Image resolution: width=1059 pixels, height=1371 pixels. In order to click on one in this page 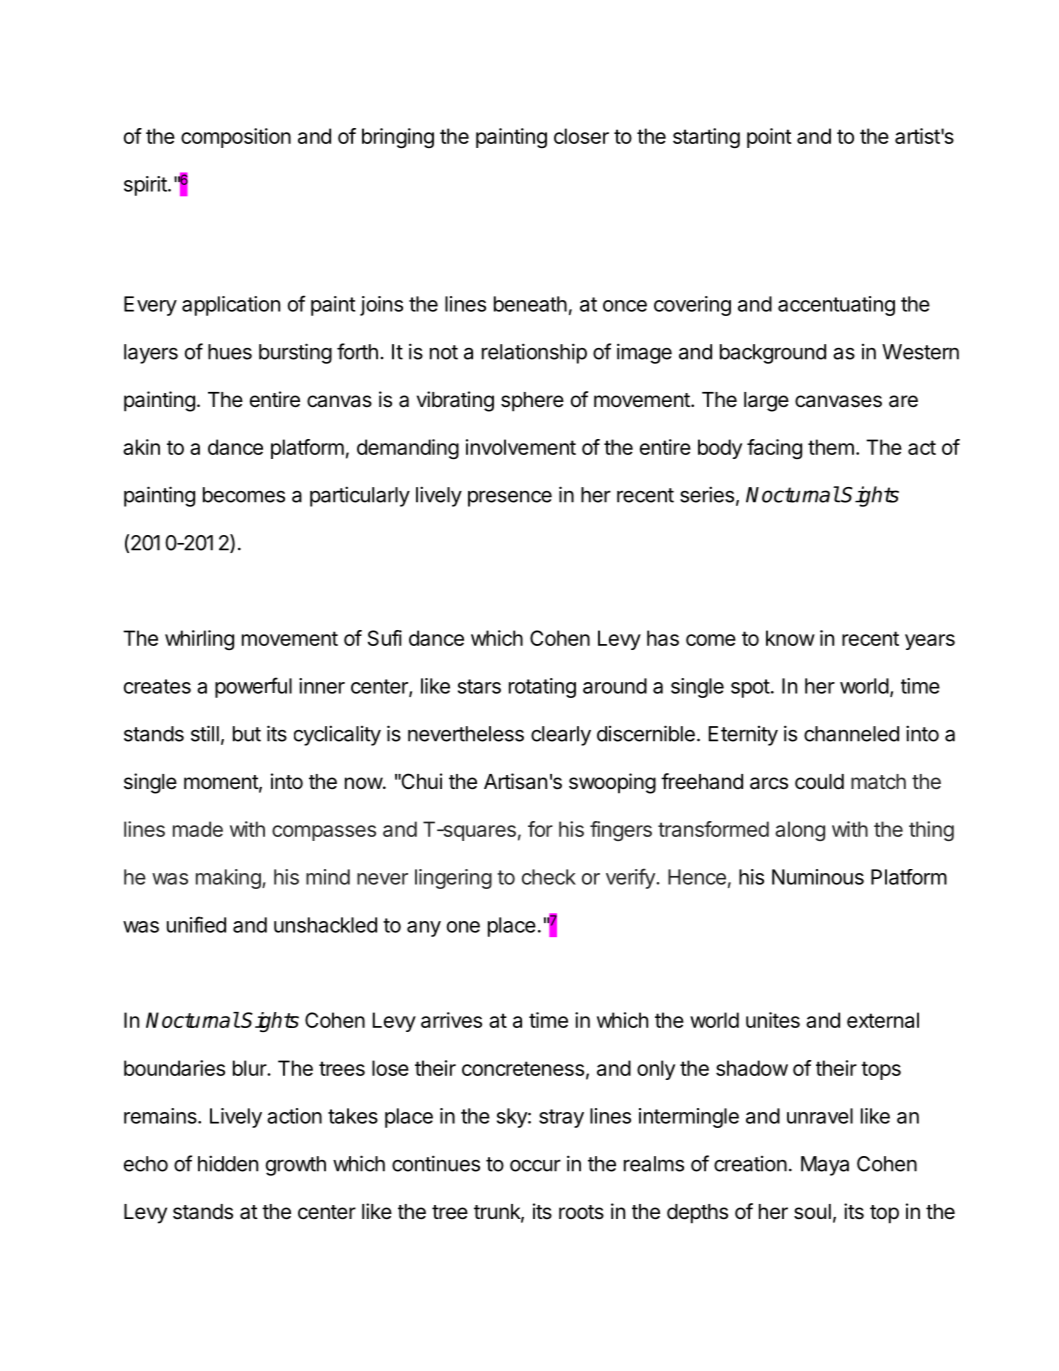, I will do `click(463, 927)`.
